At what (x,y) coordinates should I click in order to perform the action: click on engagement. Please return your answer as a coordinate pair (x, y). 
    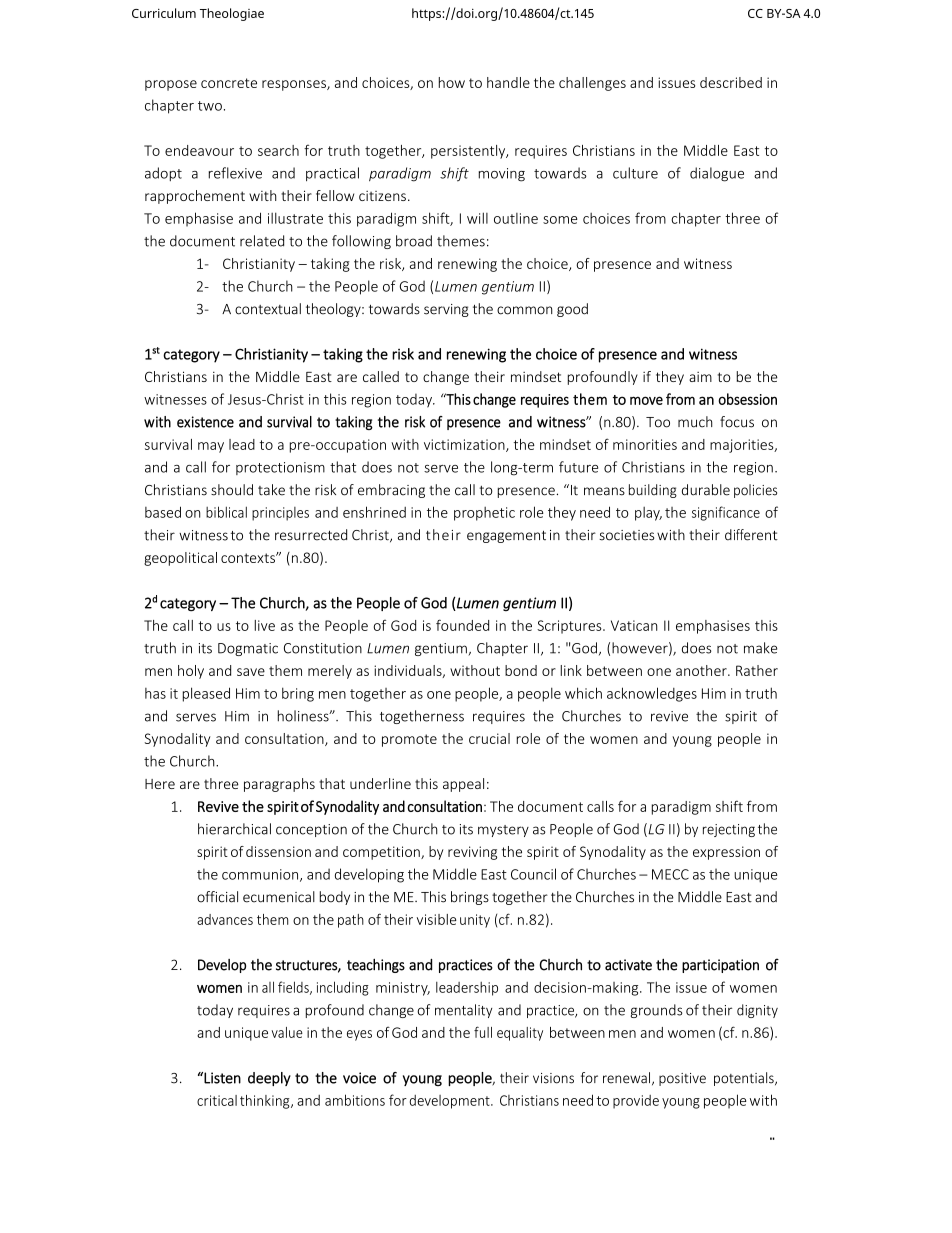
    Looking at the image, I should click on (506, 536).
